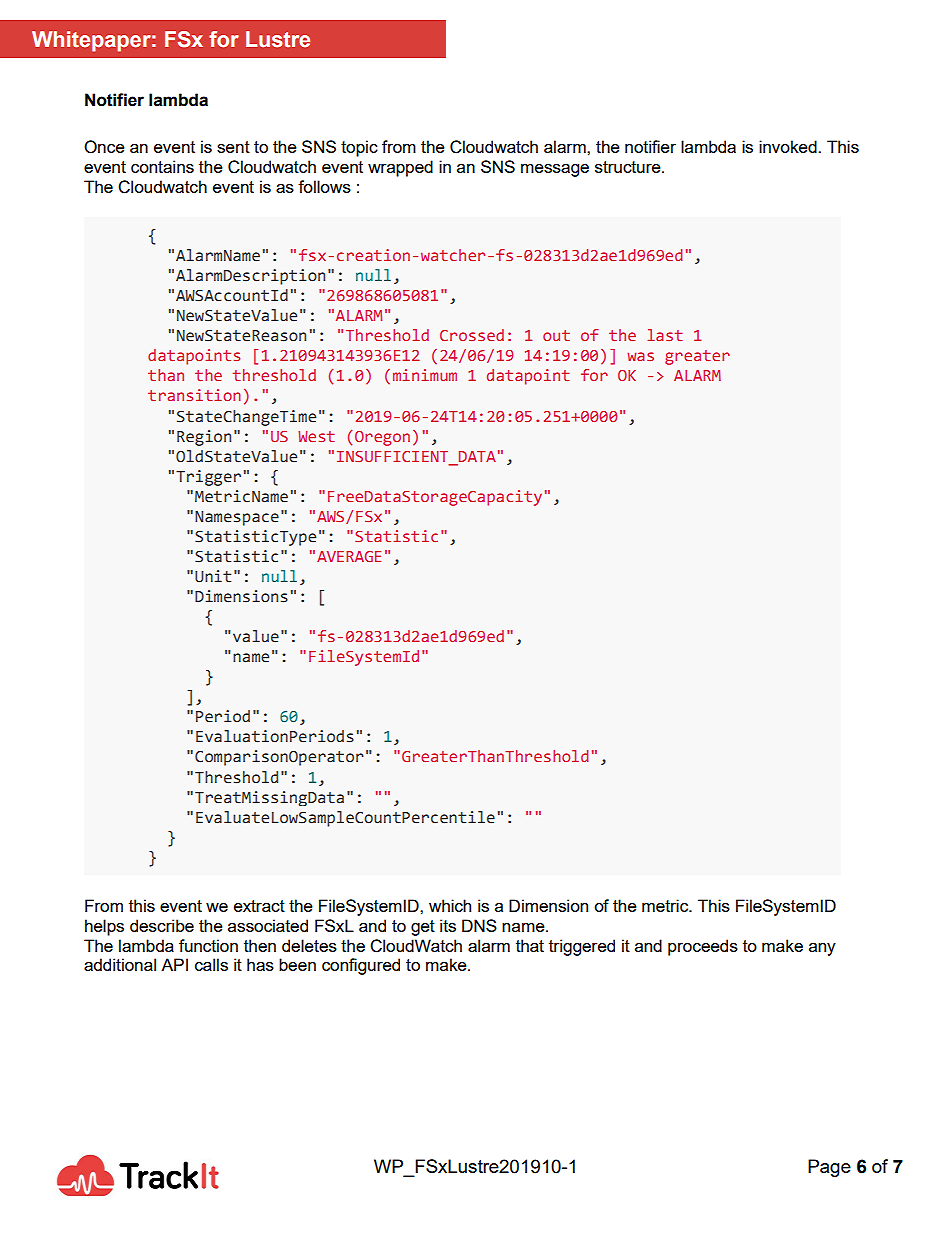  What do you see at coordinates (450, 905) in the screenshot?
I see `which` at bounding box center [450, 905].
